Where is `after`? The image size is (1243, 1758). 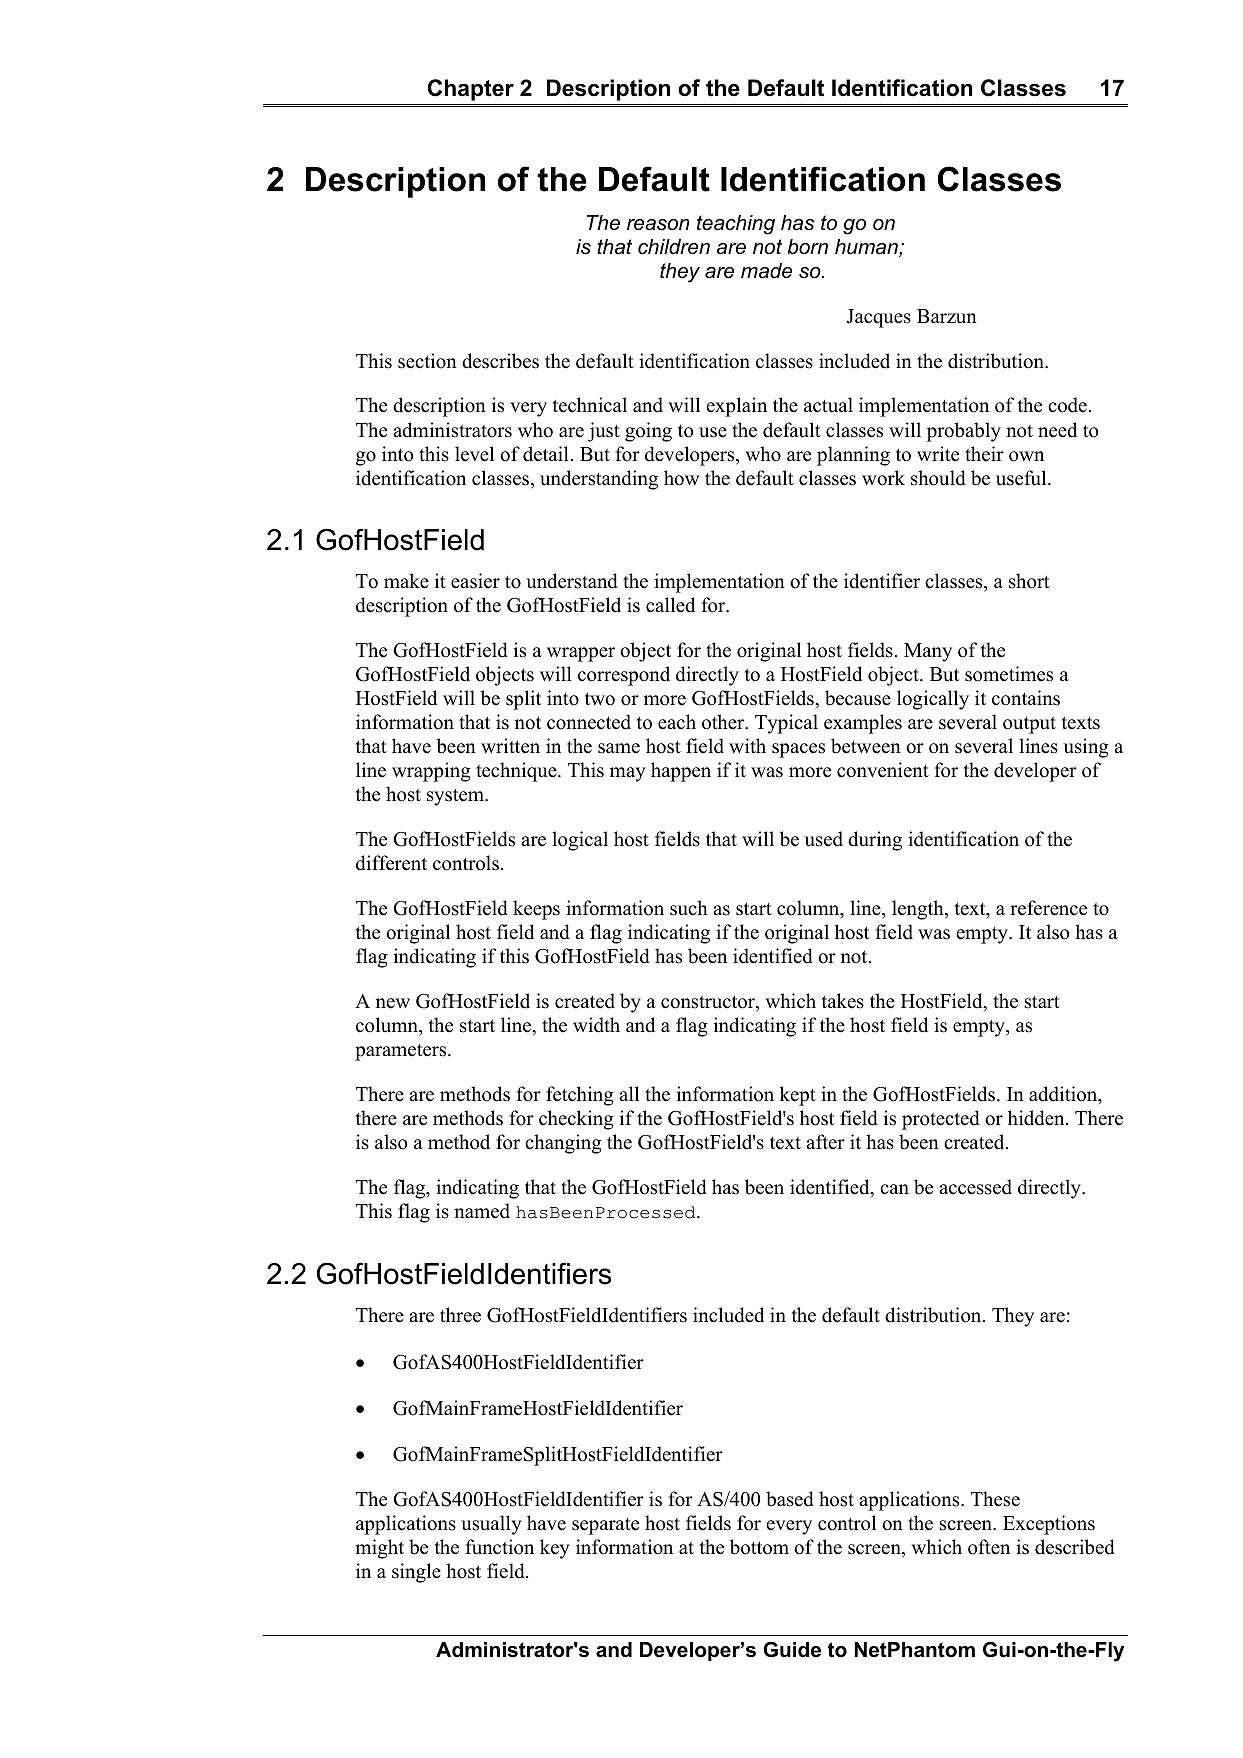 after is located at coordinates (825, 1142).
